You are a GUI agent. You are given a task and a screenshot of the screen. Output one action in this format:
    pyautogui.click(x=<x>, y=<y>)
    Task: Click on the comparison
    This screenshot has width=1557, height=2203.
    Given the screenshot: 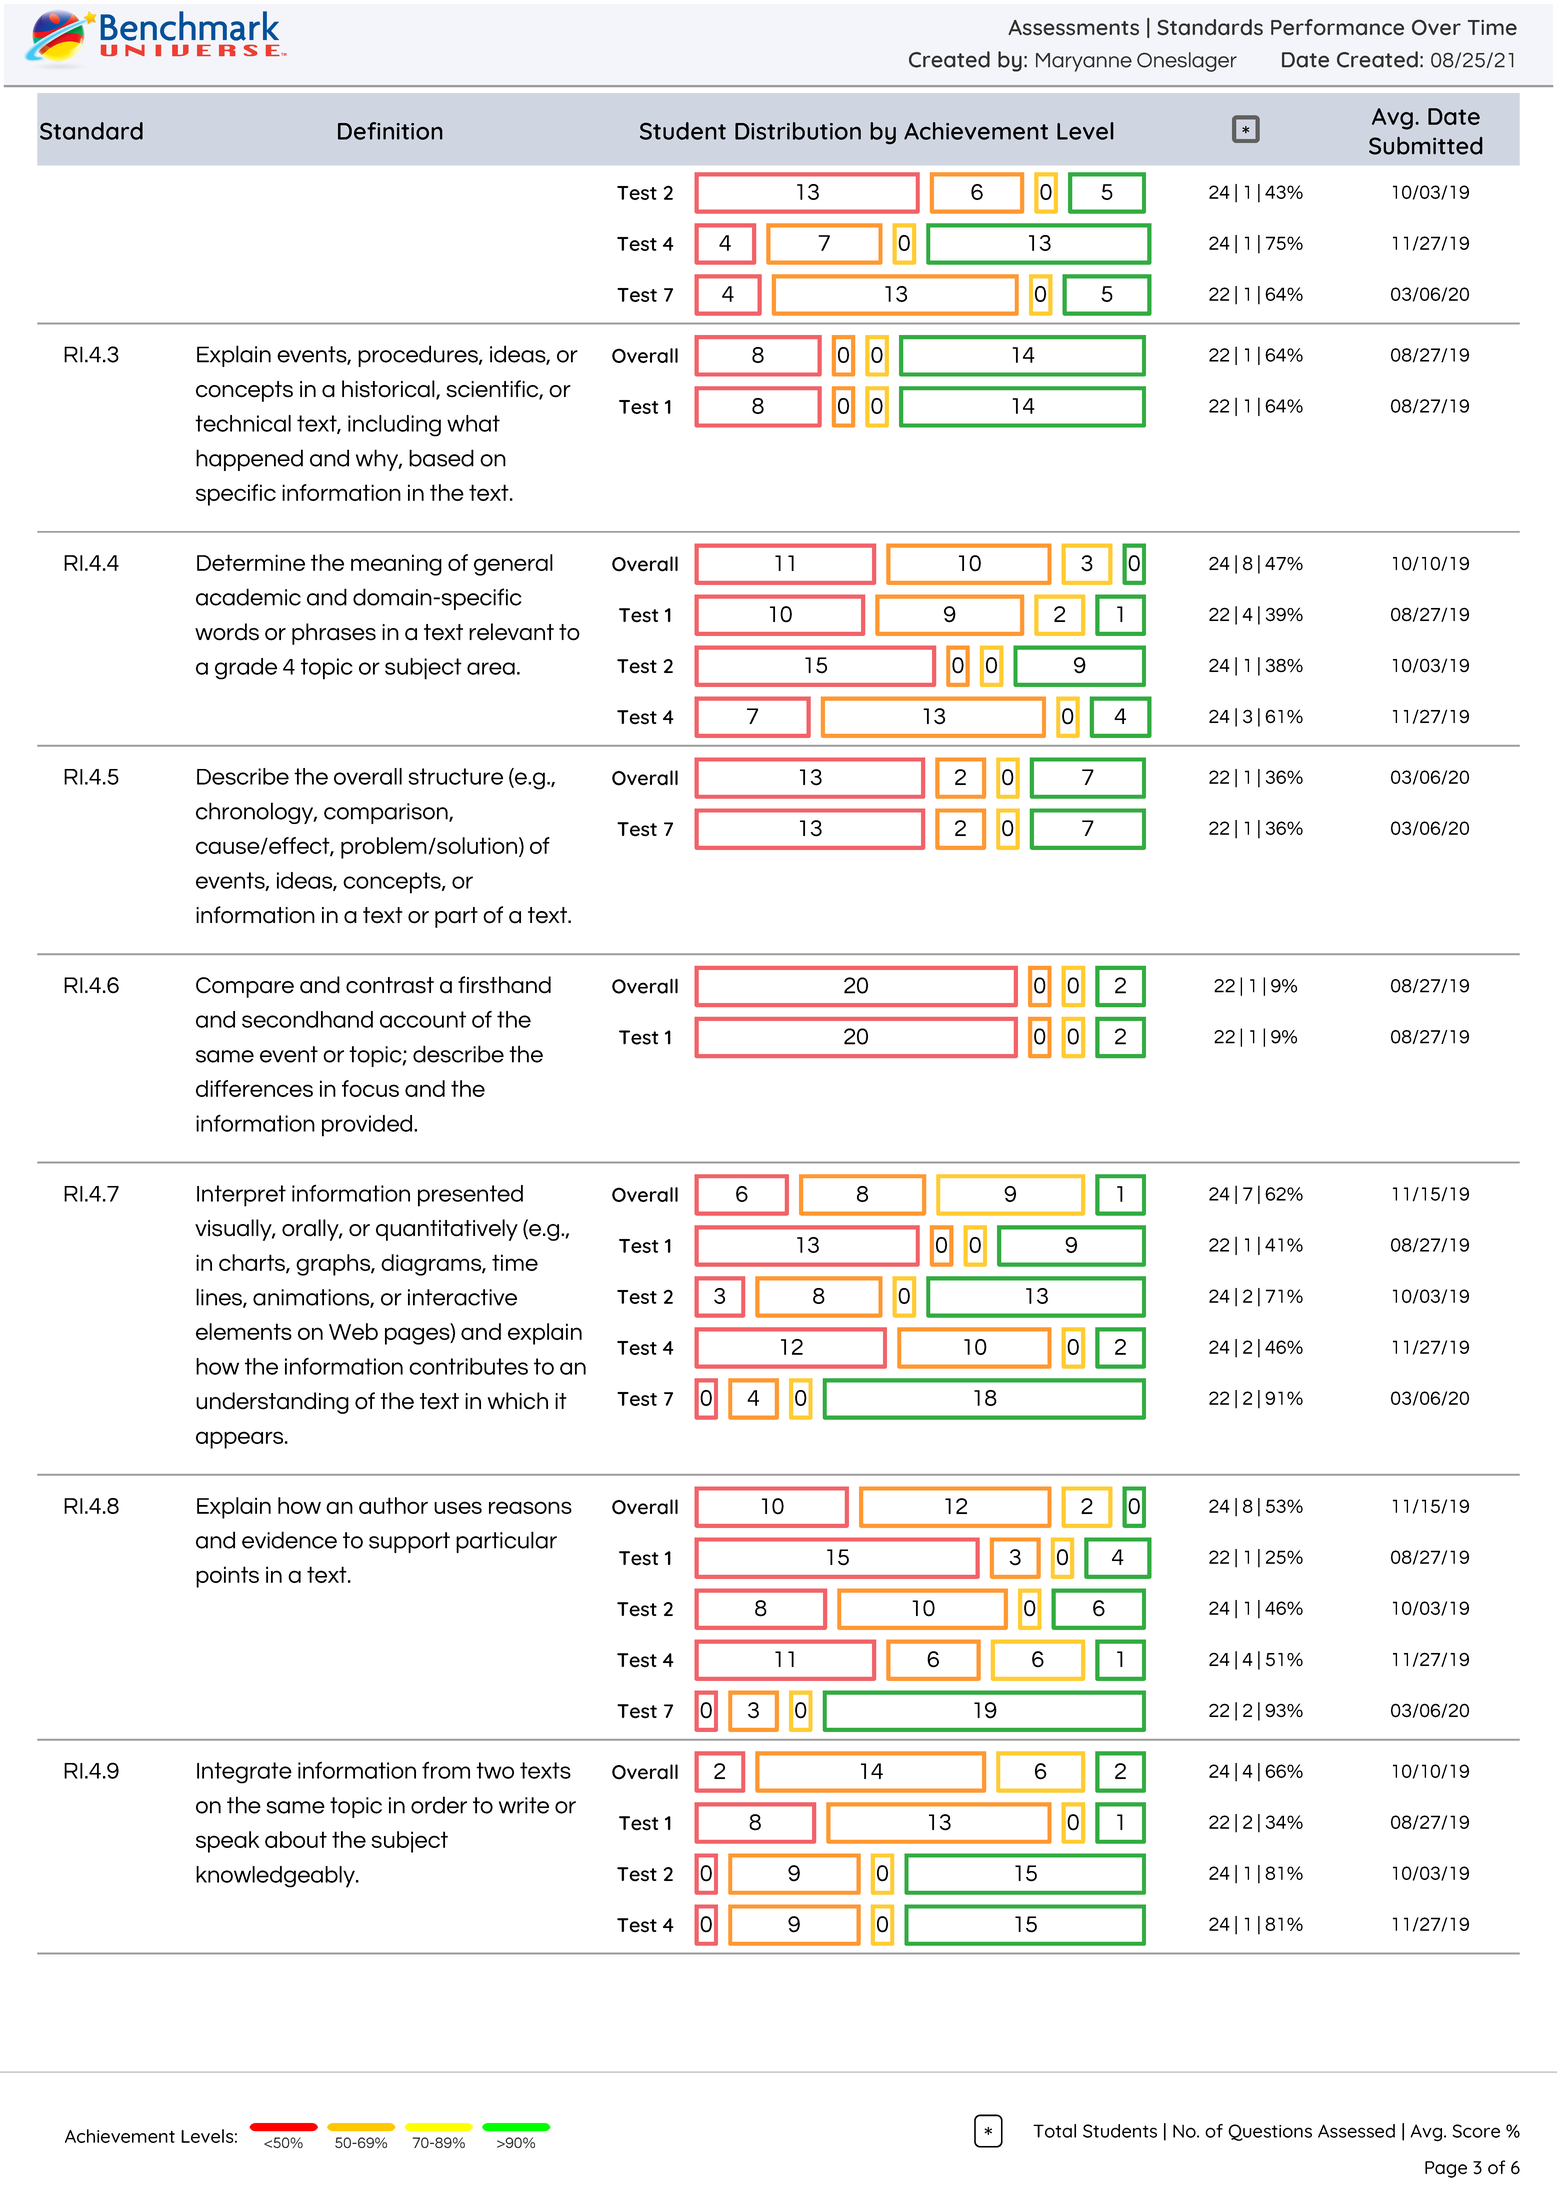 What is the action you would take?
    pyautogui.click(x=387, y=813)
